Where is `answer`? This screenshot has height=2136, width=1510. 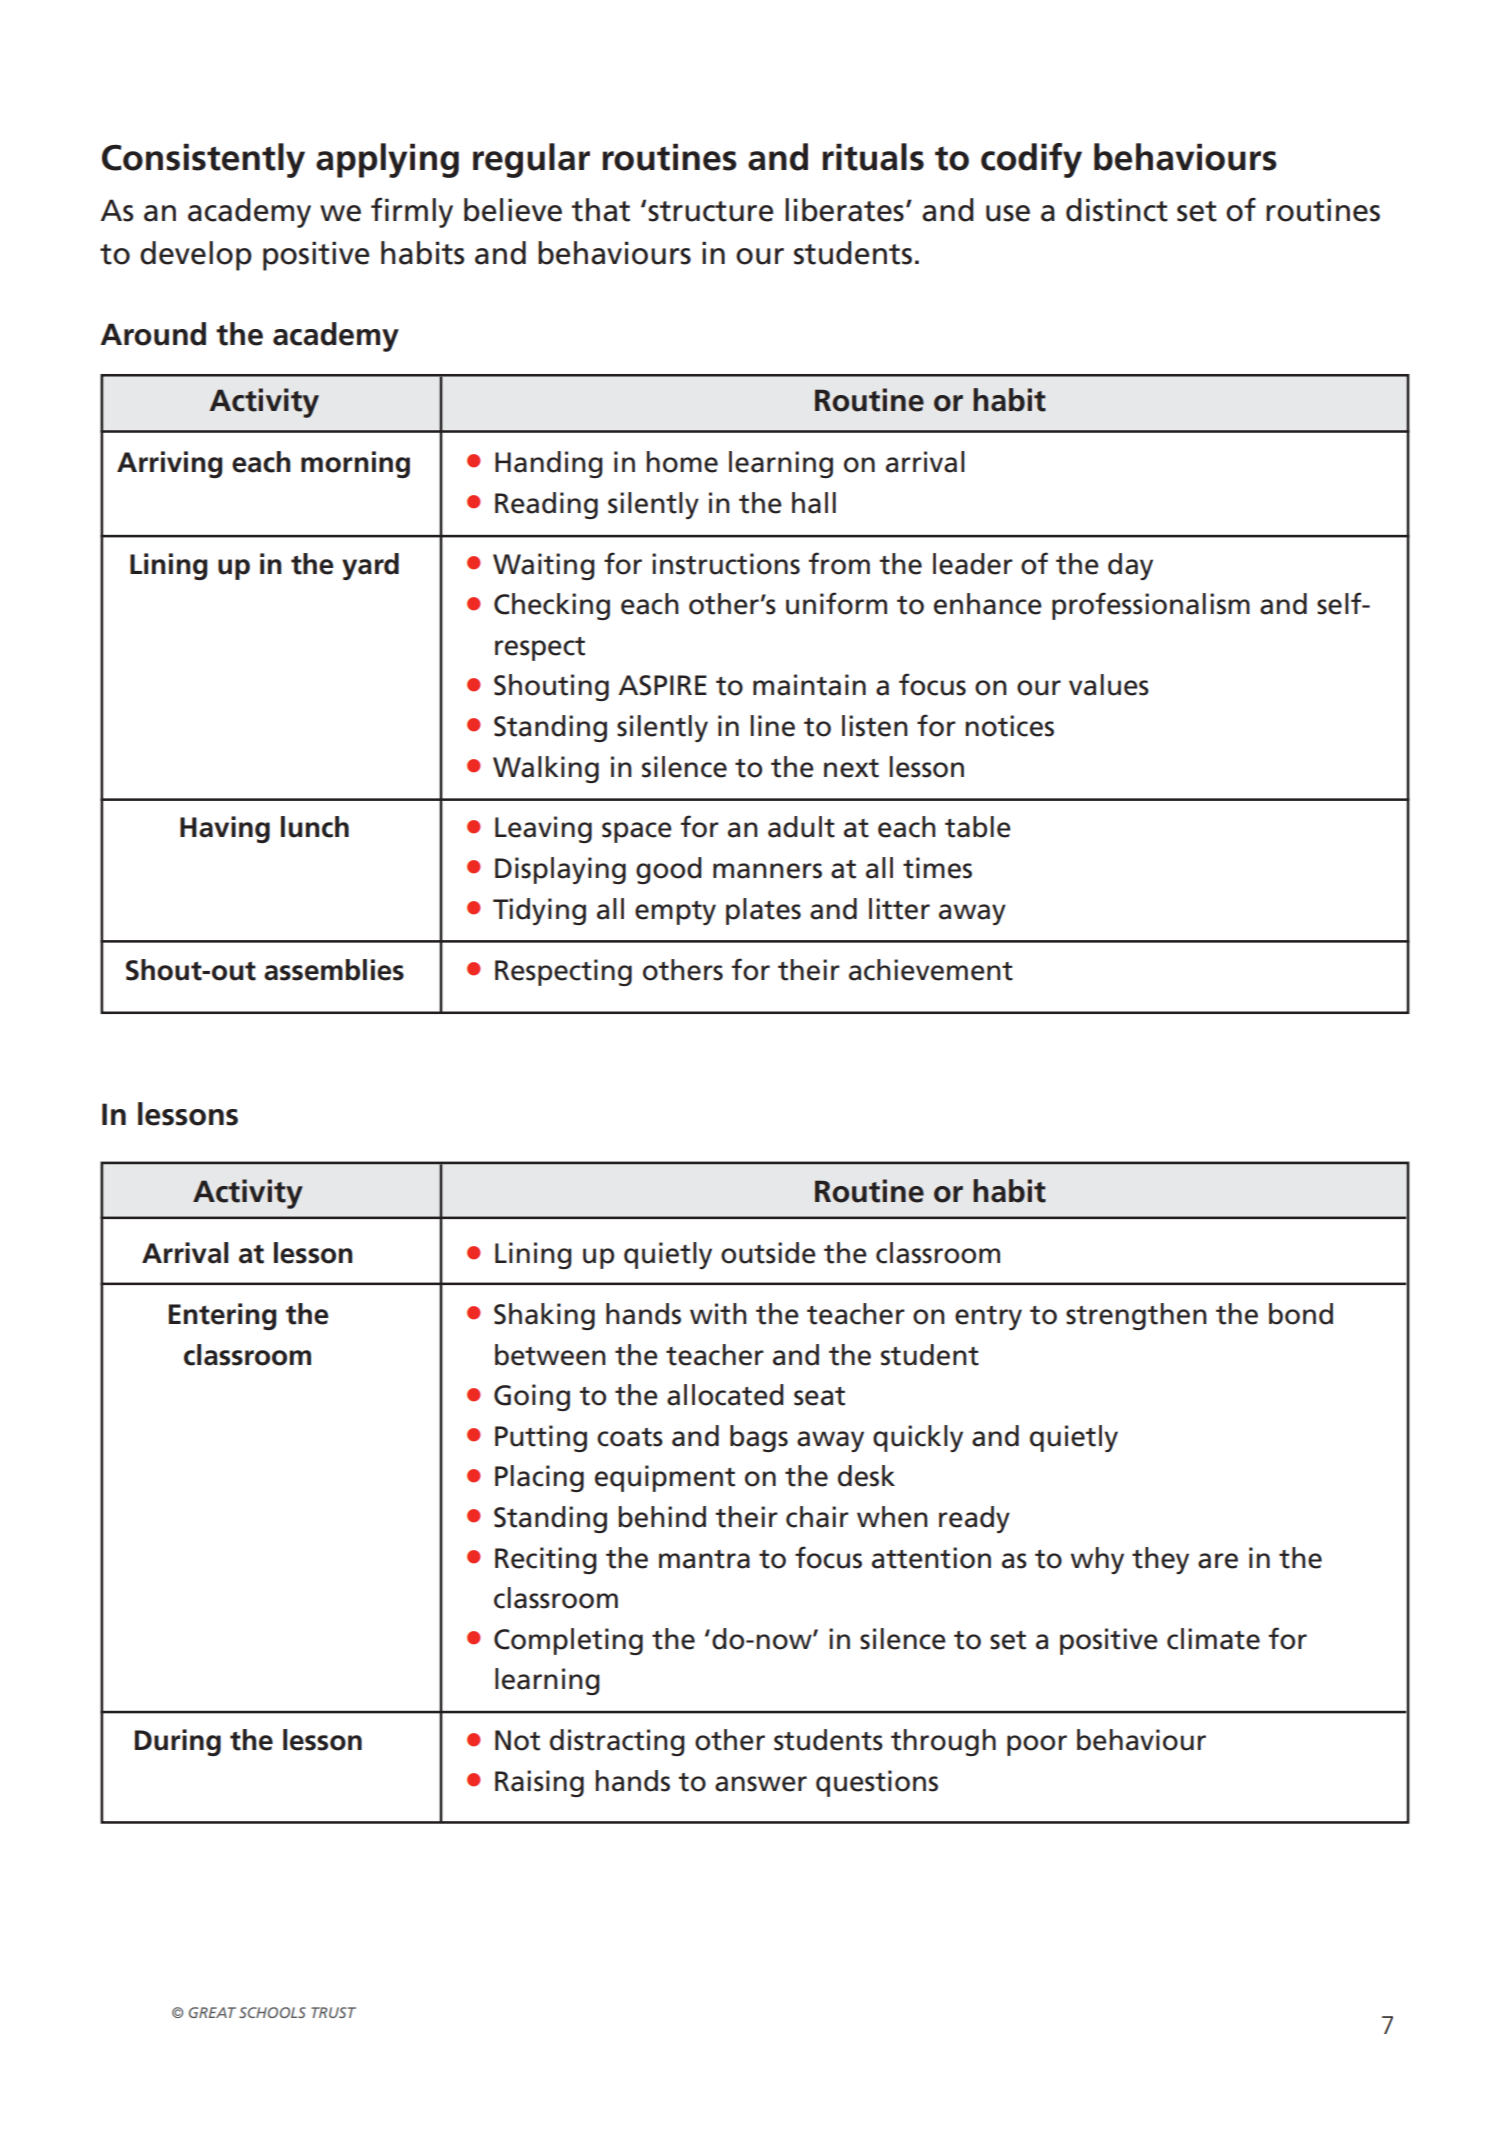 answer is located at coordinates (761, 1784).
